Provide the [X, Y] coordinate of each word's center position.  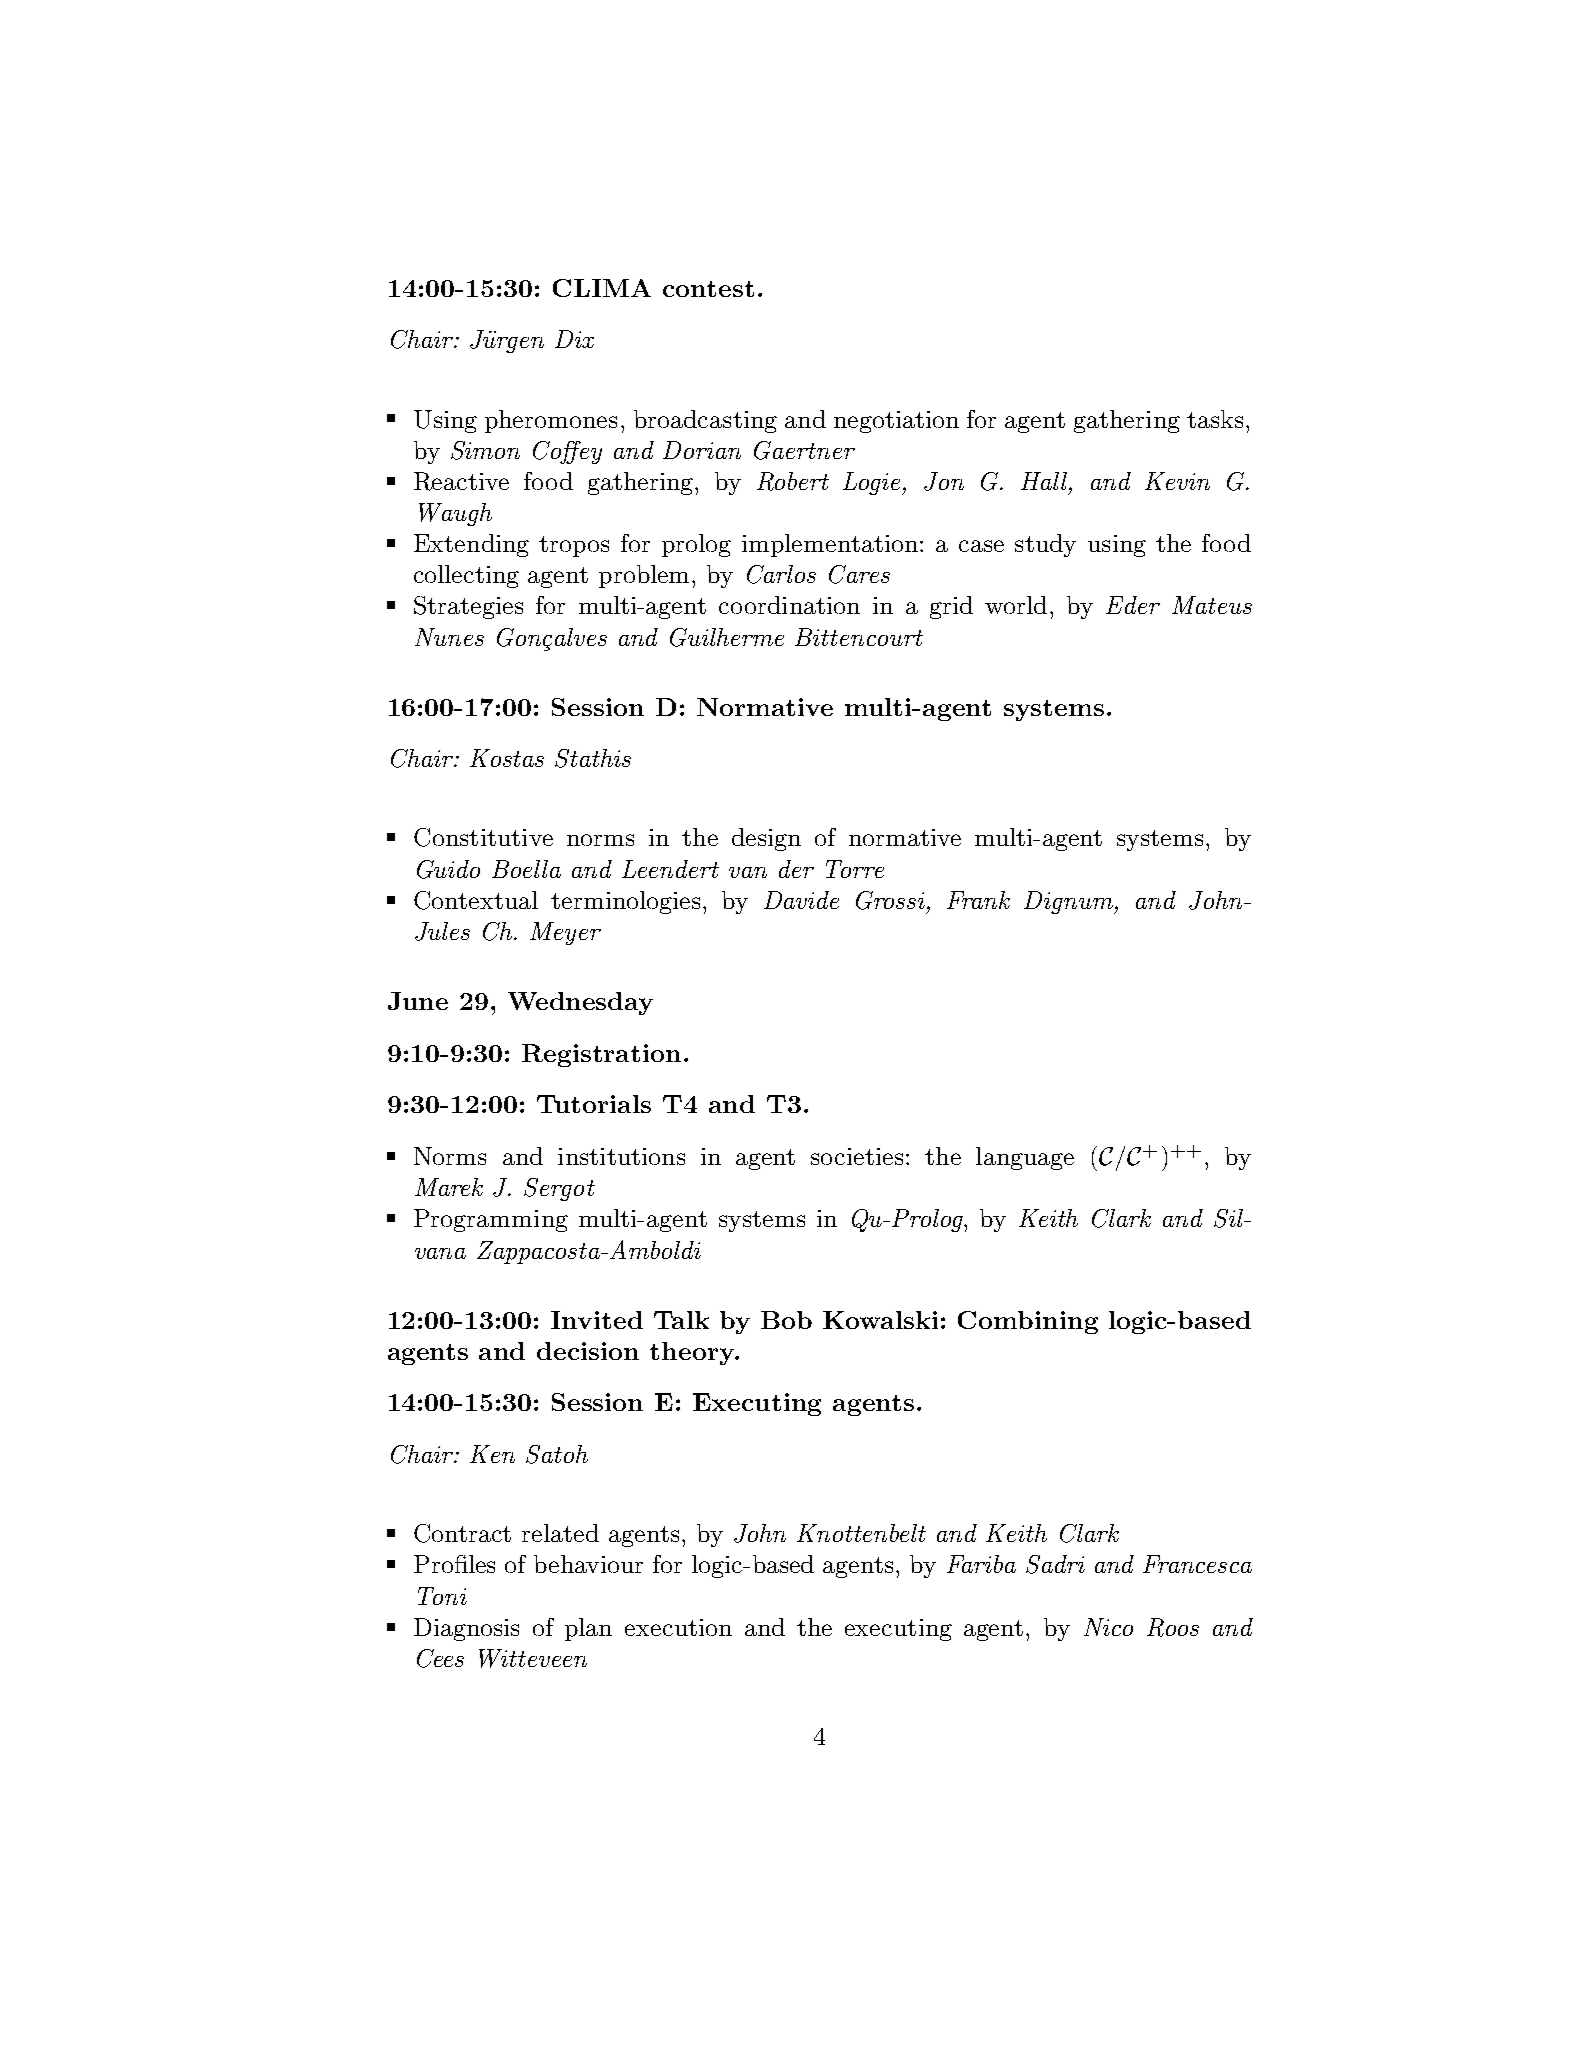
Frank [978, 900]
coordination [789, 605]
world [1016, 605]
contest [708, 289]
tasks [1215, 419]
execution [678, 1627]
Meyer [565, 933]
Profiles [454, 1564]
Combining [1028, 1322]
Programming [491, 1220]
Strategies [468, 607]
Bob [786, 1320]
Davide [801, 900]
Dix [574, 339]
